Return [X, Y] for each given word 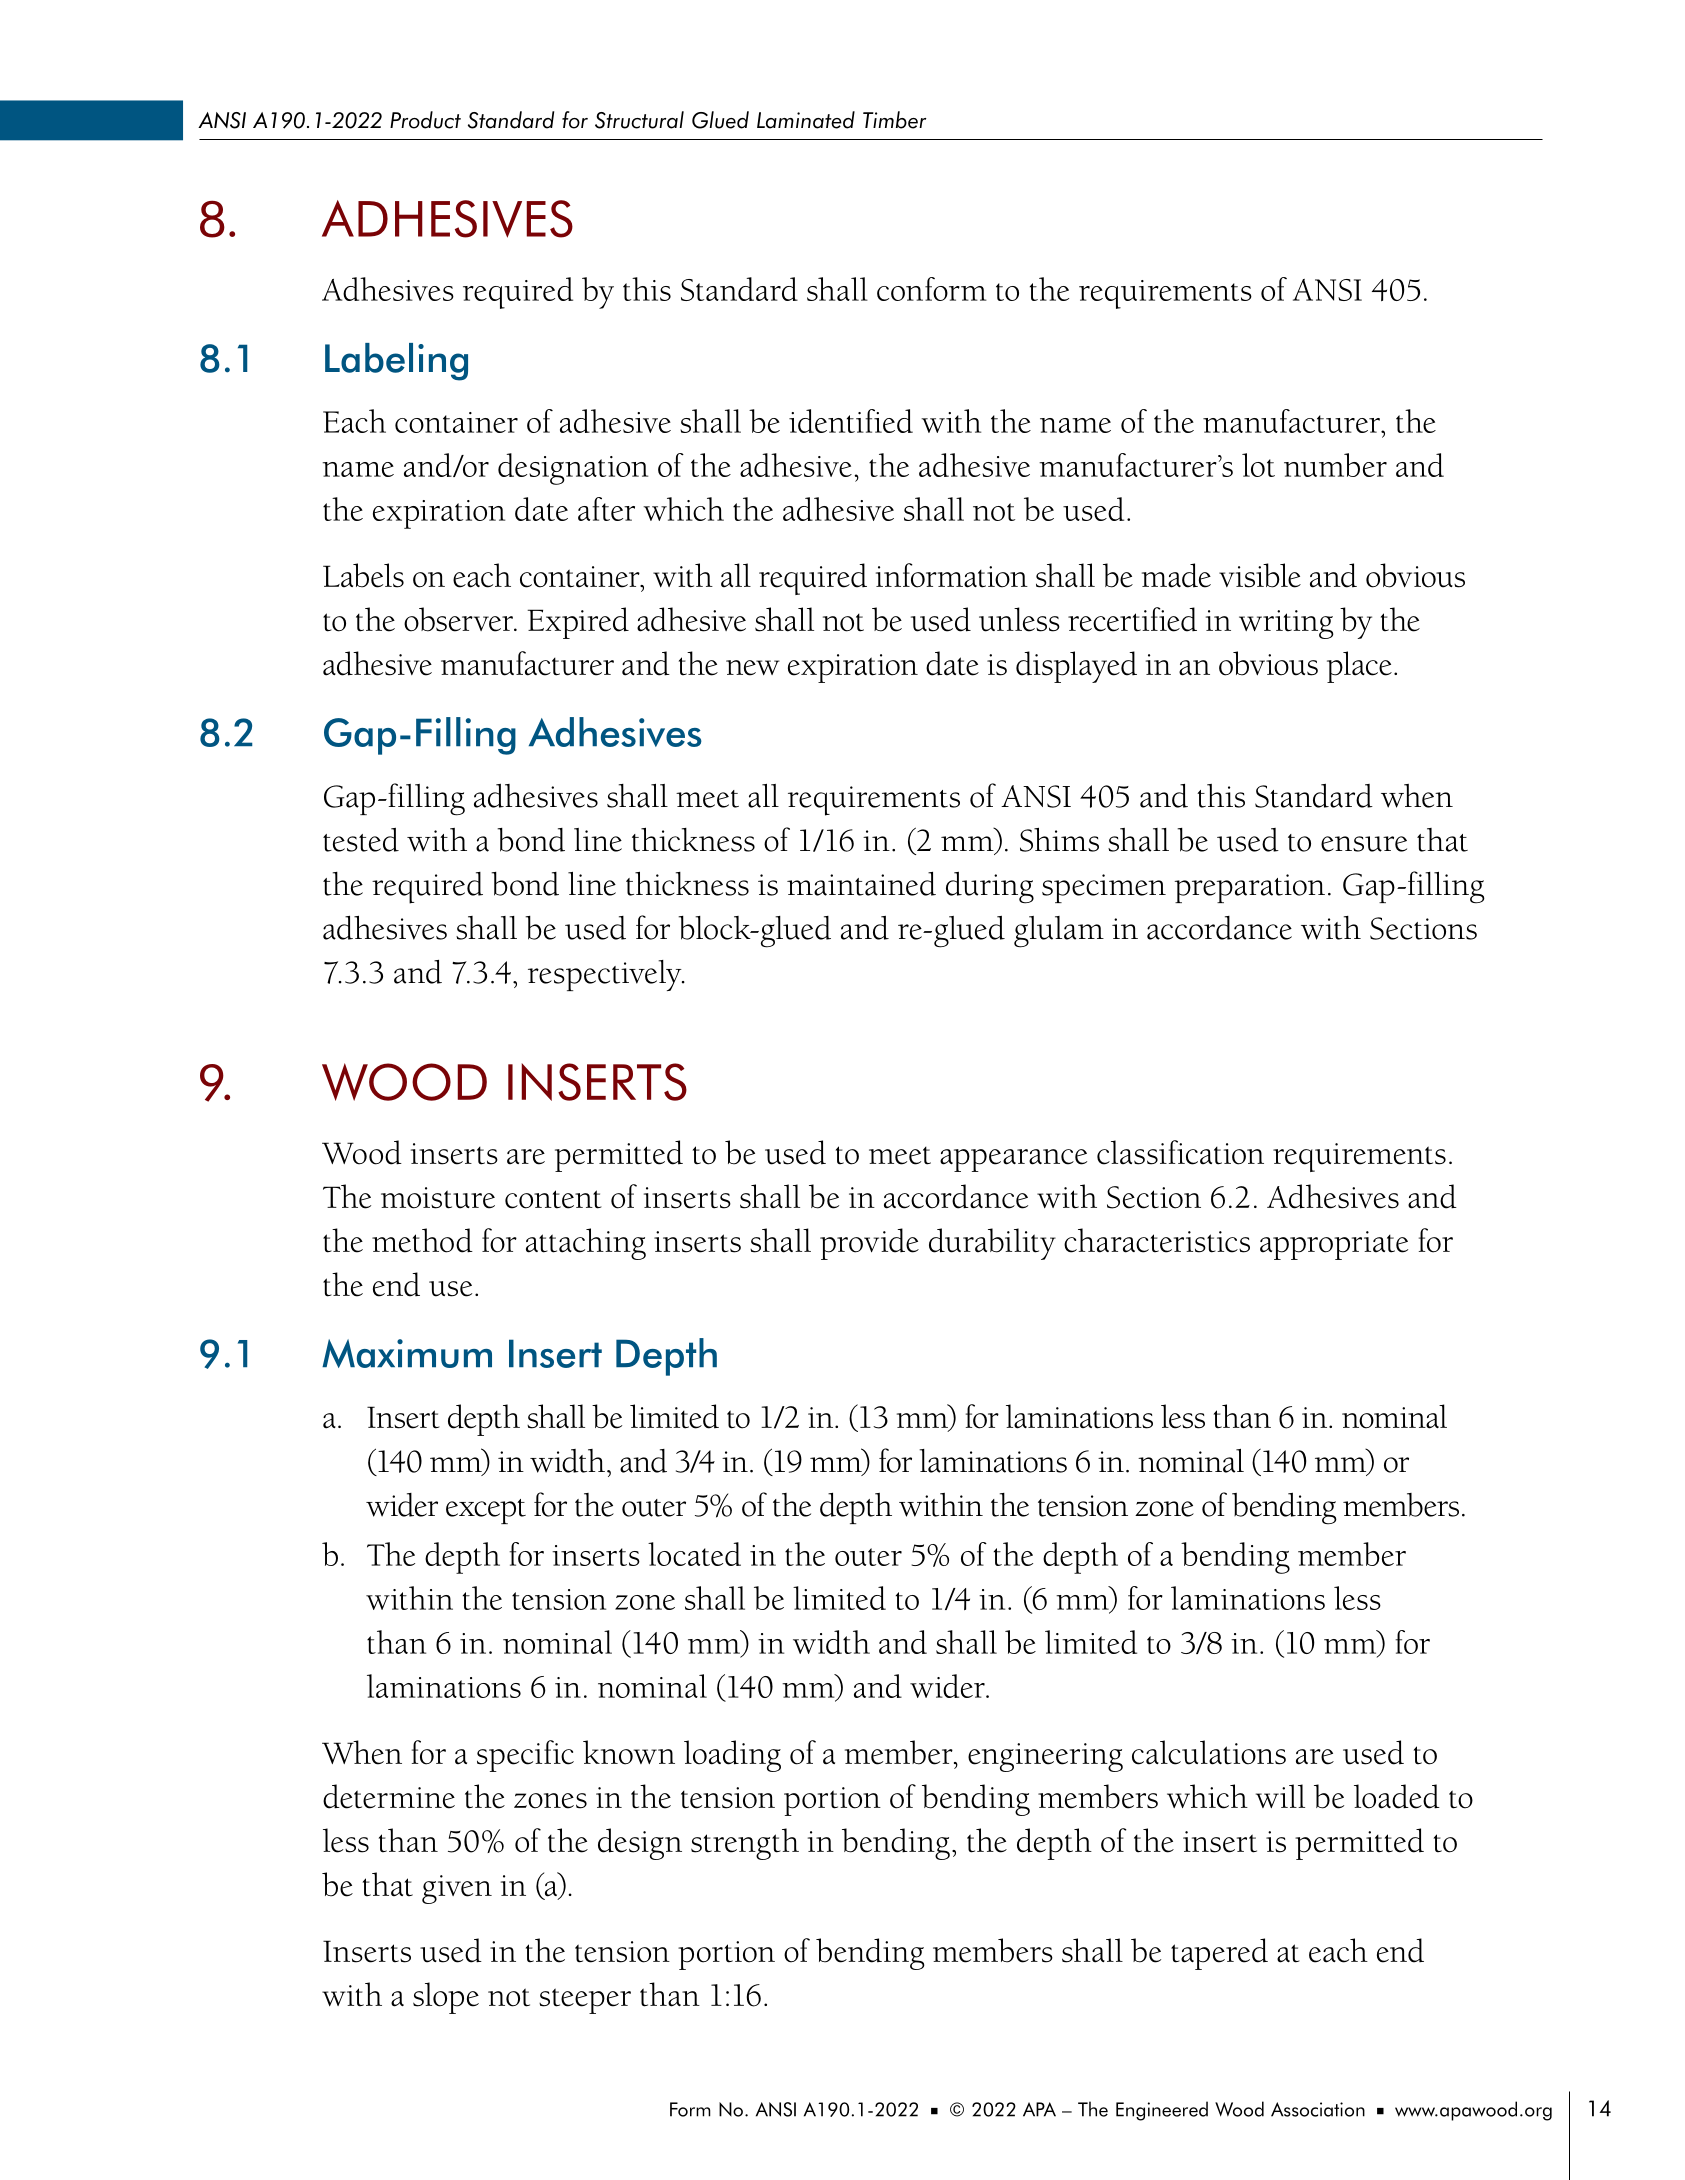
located [694, 1554]
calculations [1209, 1752]
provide [869, 1244]
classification [1180, 1152]
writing [1286, 624]
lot [1258, 465]
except [486, 1511]
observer [459, 619]
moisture [438, 1198]
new [753, 668]
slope [446, 1998]
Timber [894, 120]
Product [425, 120]
